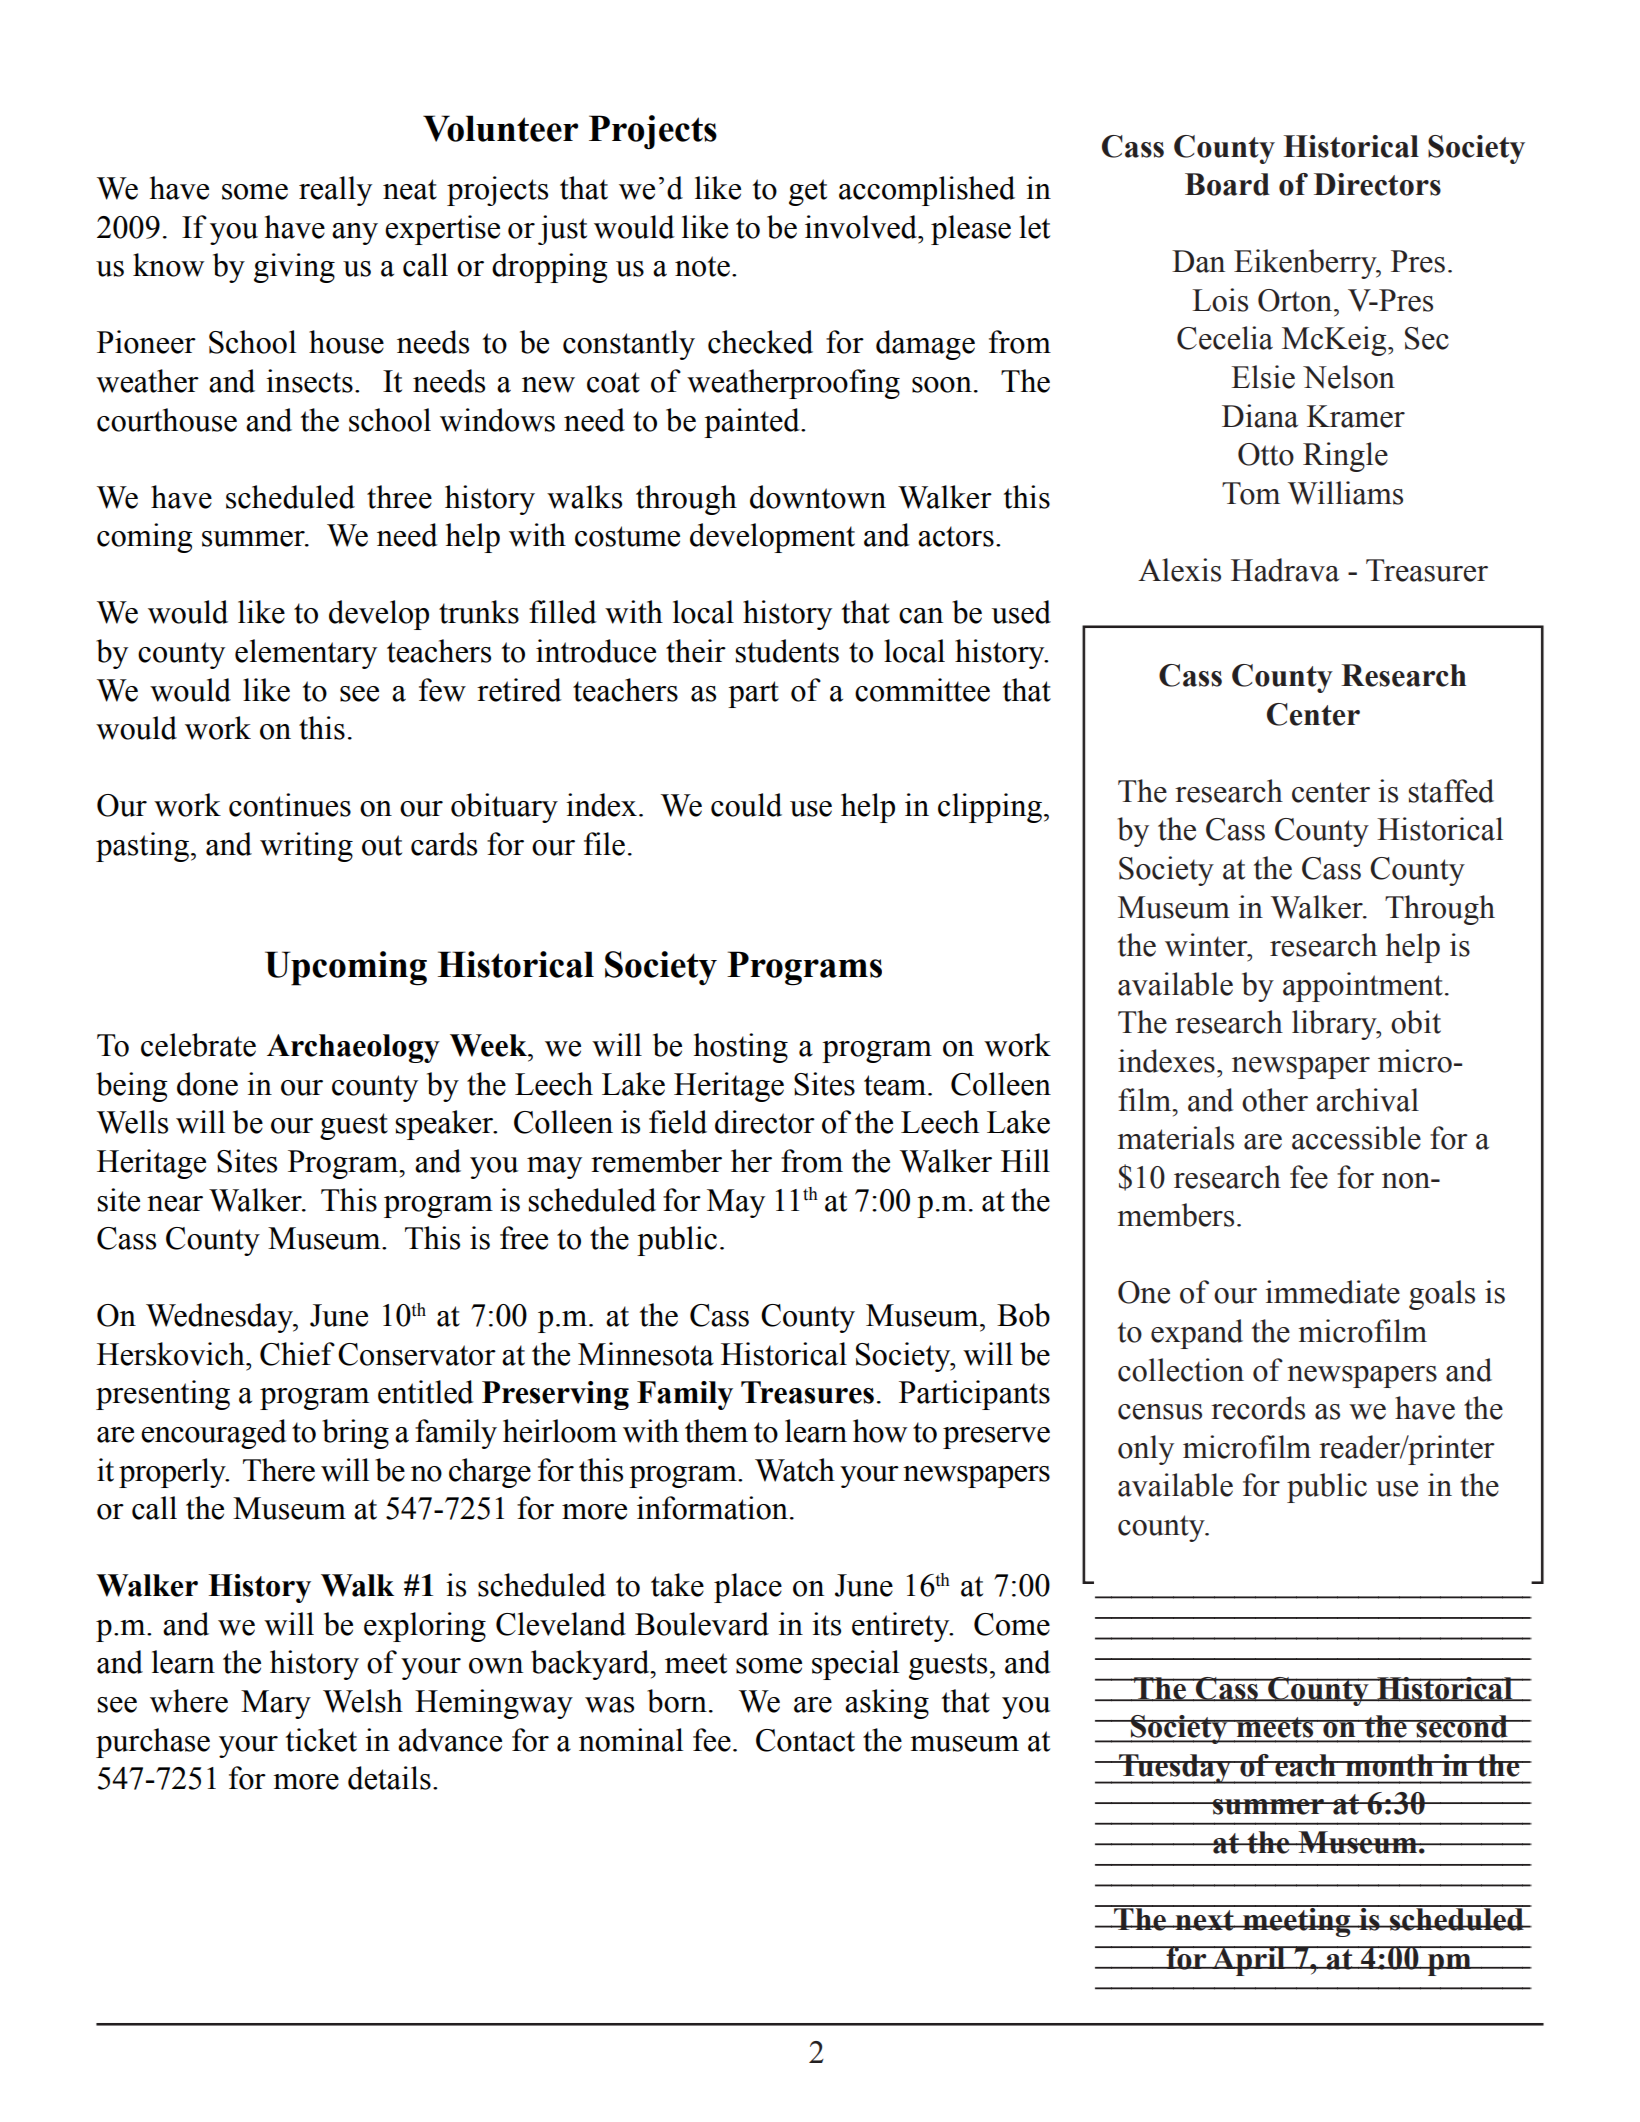 The height and width of the screenshot is (2122, 1640). Describe the element at coordinates (1335, 1025) in the screenshot. I see `library` at that location.
